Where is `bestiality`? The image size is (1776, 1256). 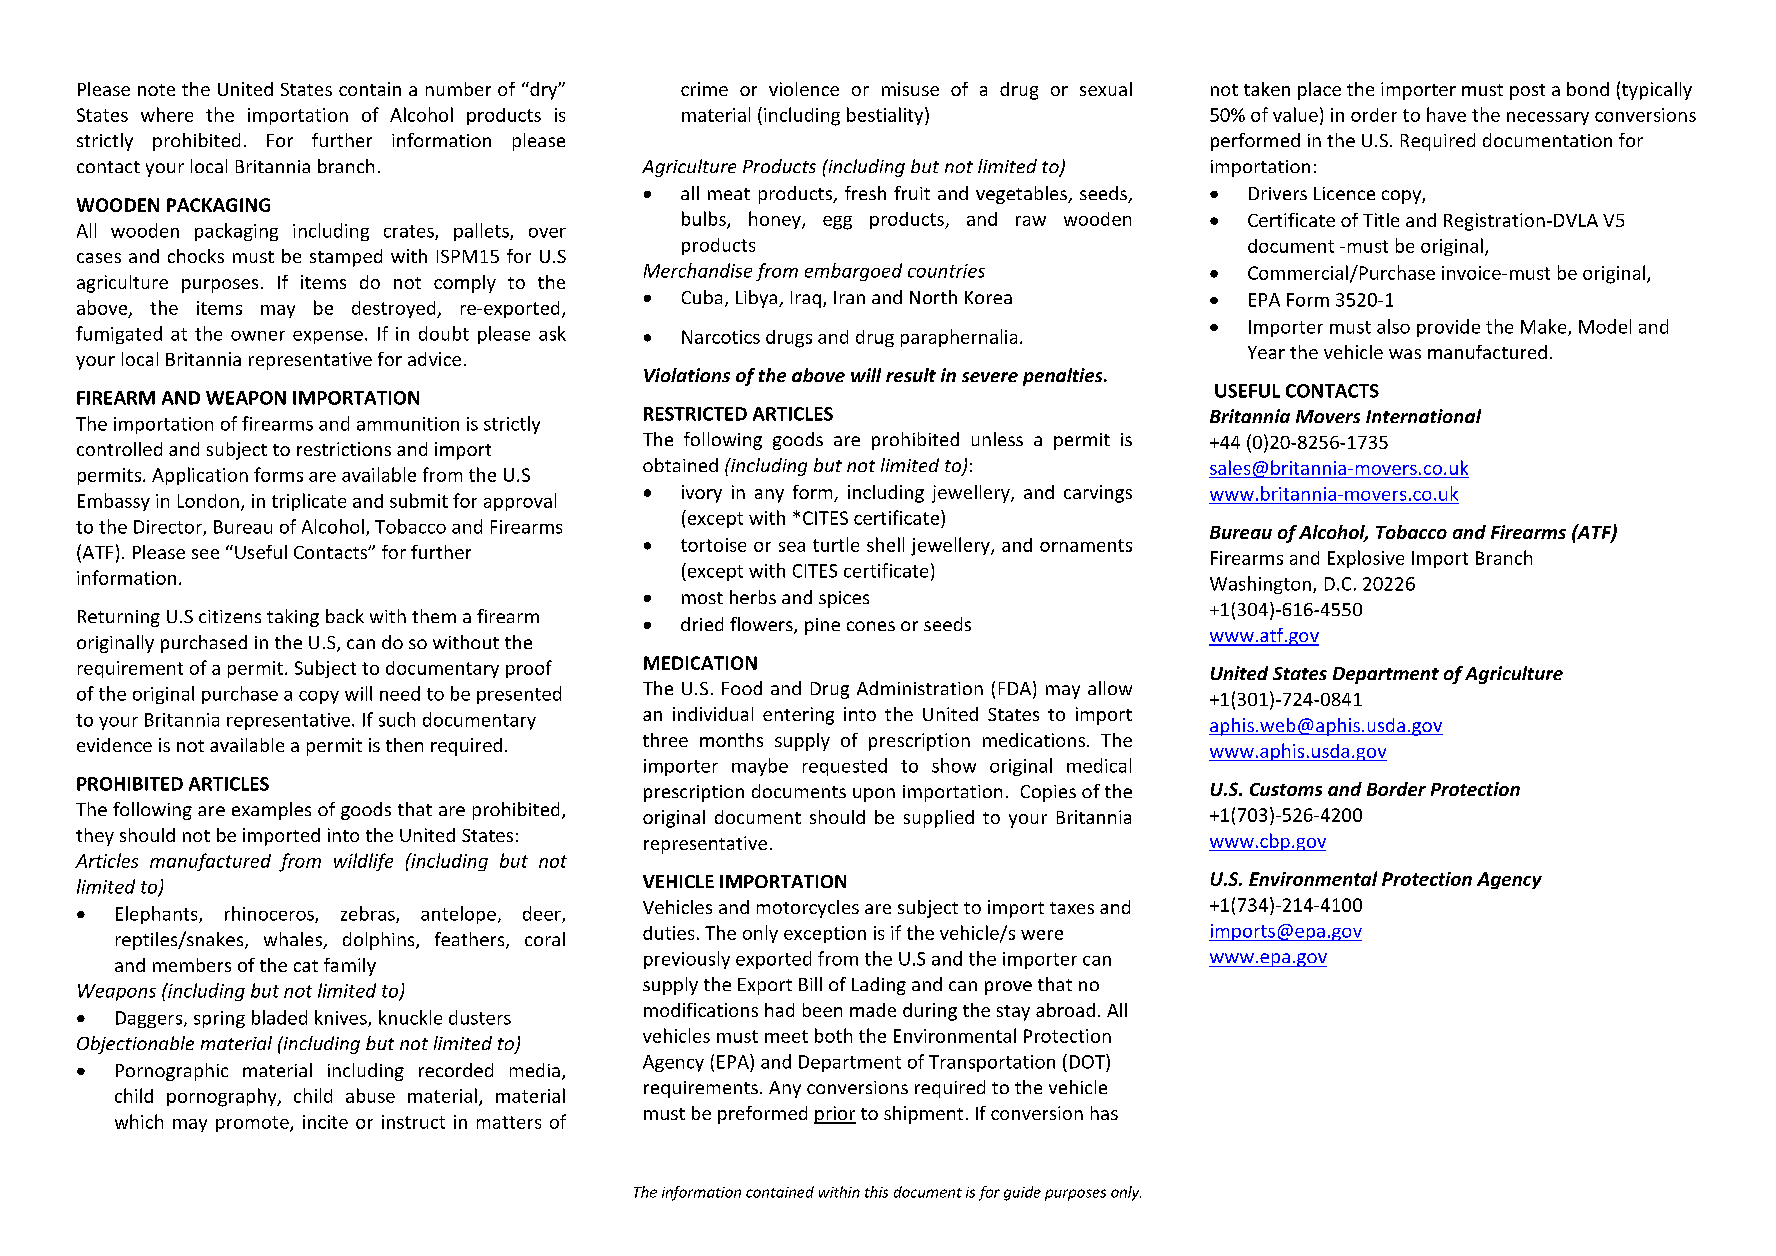
bestiality is located at coordinates (886, 116).
